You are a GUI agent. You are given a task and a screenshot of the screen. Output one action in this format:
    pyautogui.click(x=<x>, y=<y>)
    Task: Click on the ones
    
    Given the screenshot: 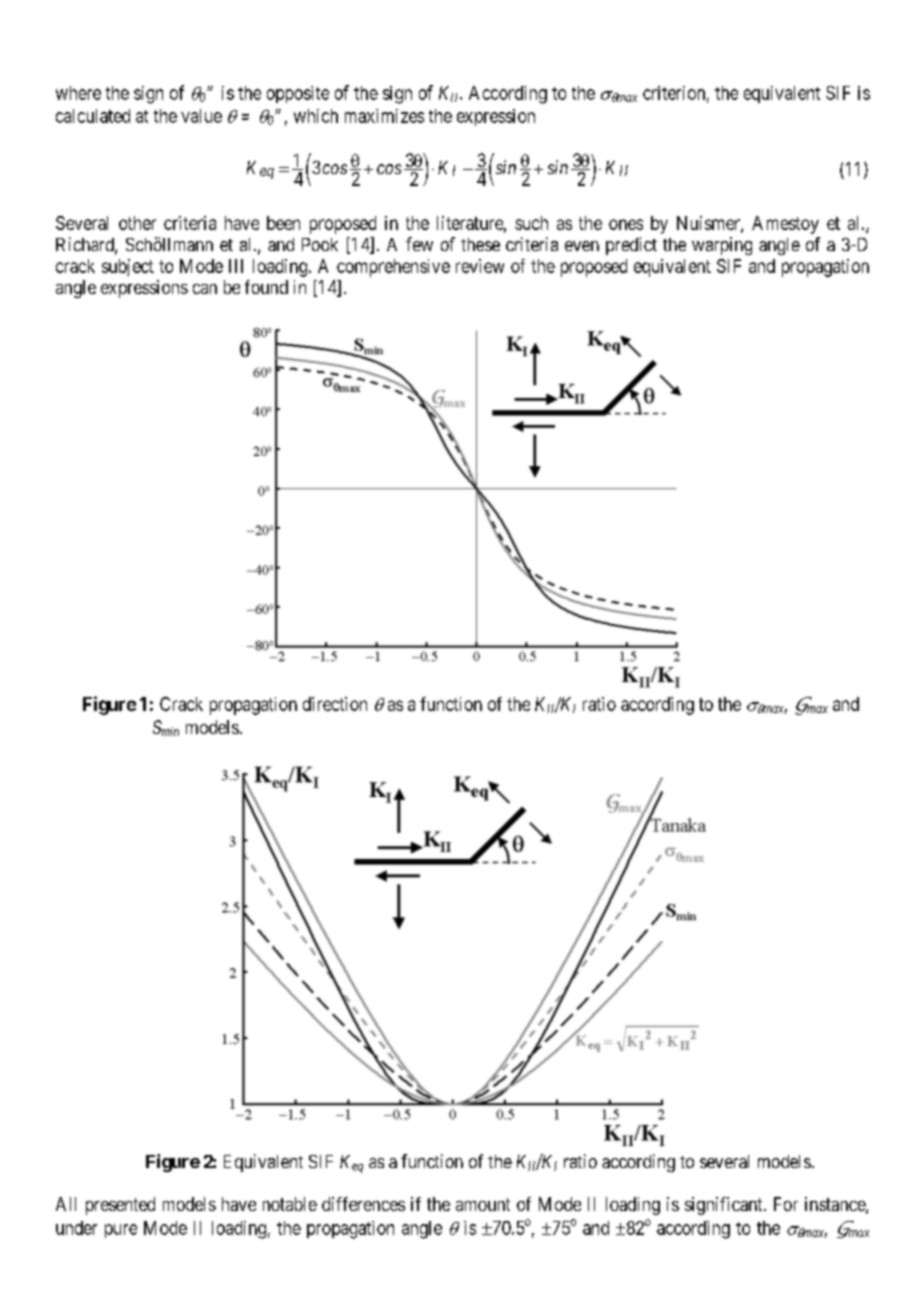 What is the action you would take?
    pyautogui.click(x=626, y=224)
